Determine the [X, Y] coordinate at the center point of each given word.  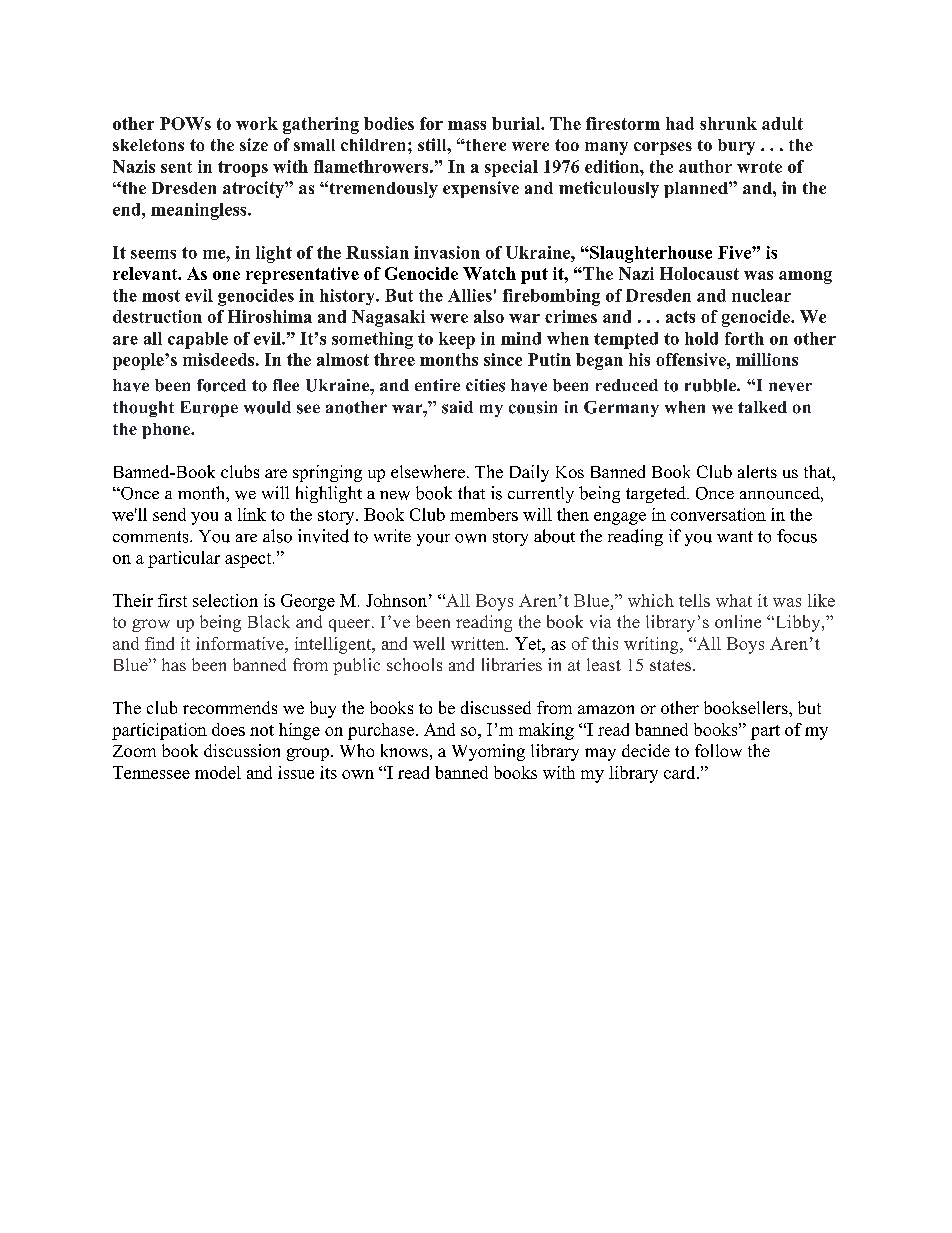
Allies [470, 295]
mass [467, 125]
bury [736, 147]
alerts [757, 471]
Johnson [396, 600]
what [734, 600]
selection [225, 600]
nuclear [761, 295]
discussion [242, 750]
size [254, 144]
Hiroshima [270, 316]
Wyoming [488, 752]
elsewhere [428, 471]
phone [167, 431]
